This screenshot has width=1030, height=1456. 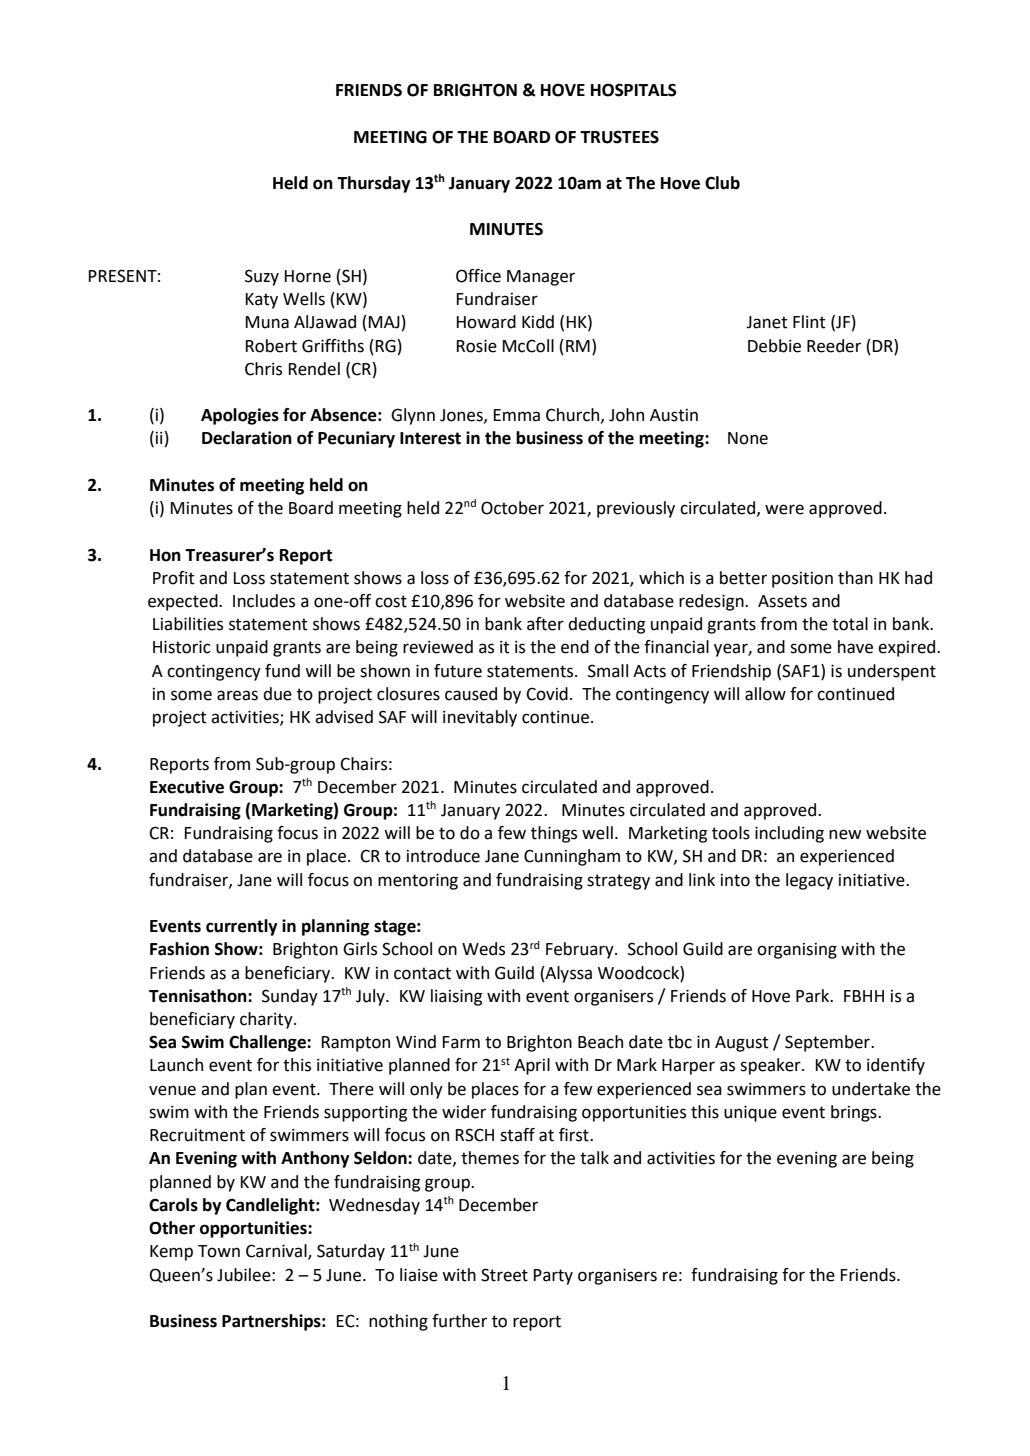 I want to click on legacy, so click(x=809, y=881).
